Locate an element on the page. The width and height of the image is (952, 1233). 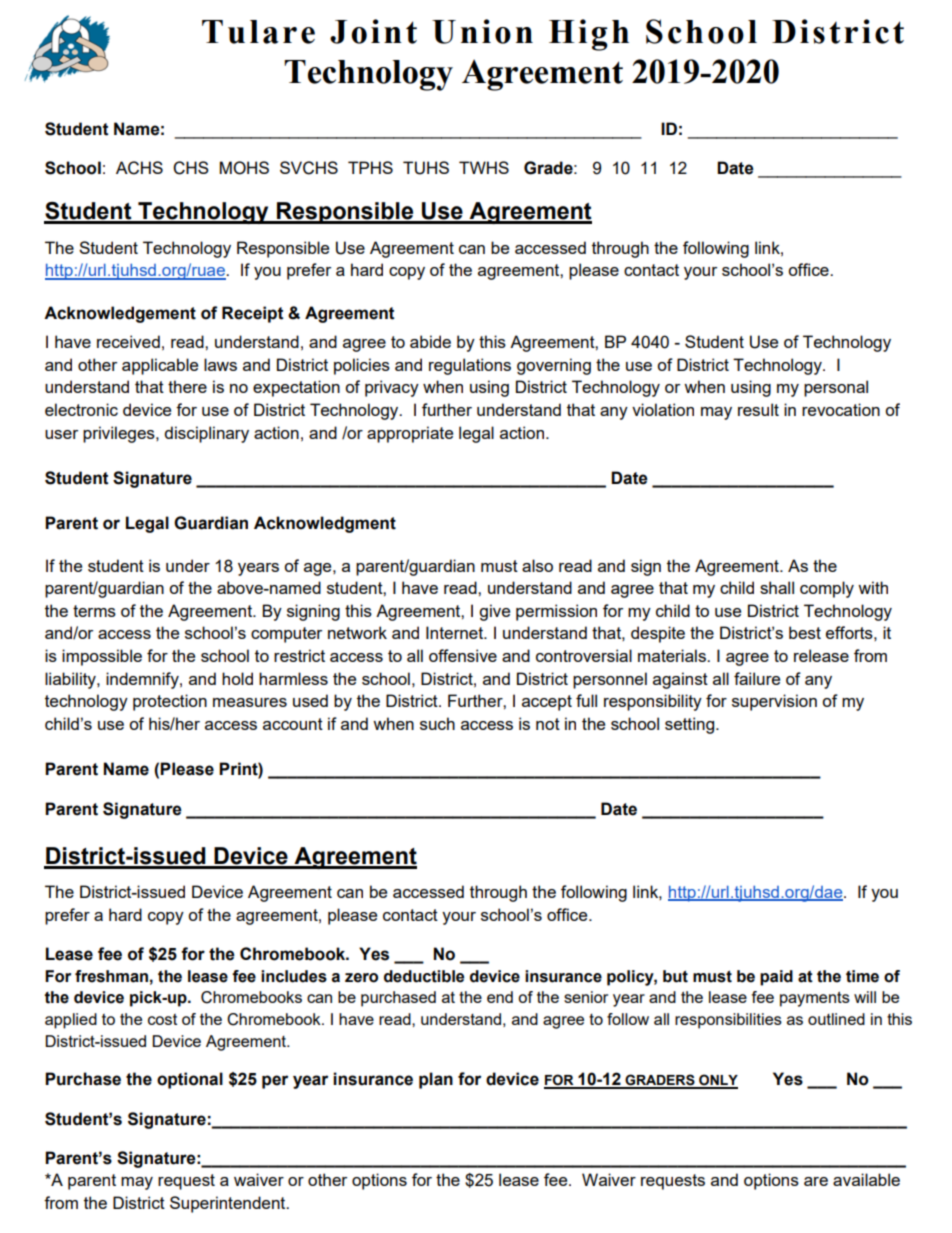
appropriate is located at coordinates (410, 434).
